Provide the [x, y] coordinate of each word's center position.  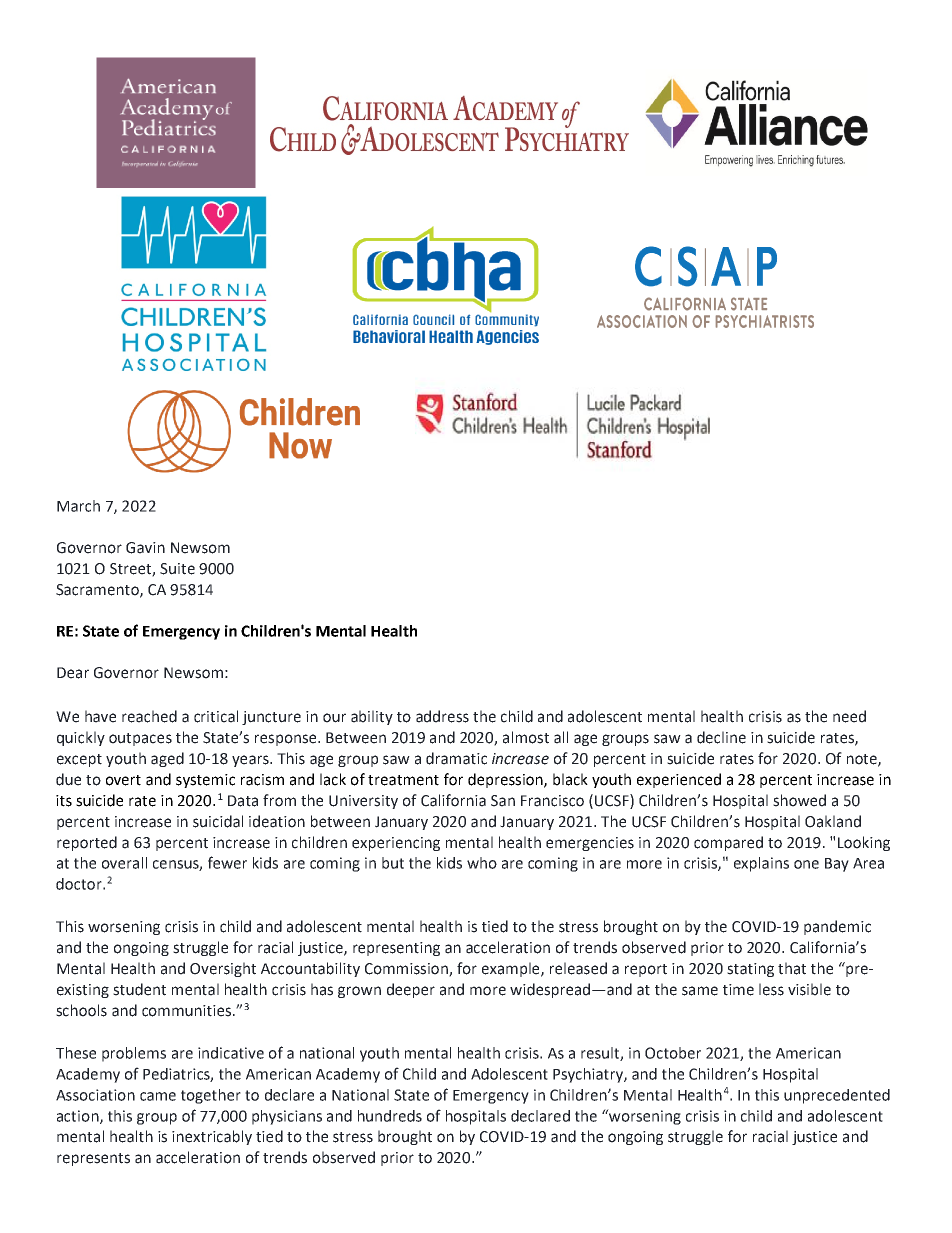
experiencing [396, 844]
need [849, 716]
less [771, 989]
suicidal [218, 821]
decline [721, 737]
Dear [73, 673]
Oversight [223, 969]
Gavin [145, 548]
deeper [411, 990]
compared [728, 843]
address [442, 716]
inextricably [212, 1137]
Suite [177, 569]
